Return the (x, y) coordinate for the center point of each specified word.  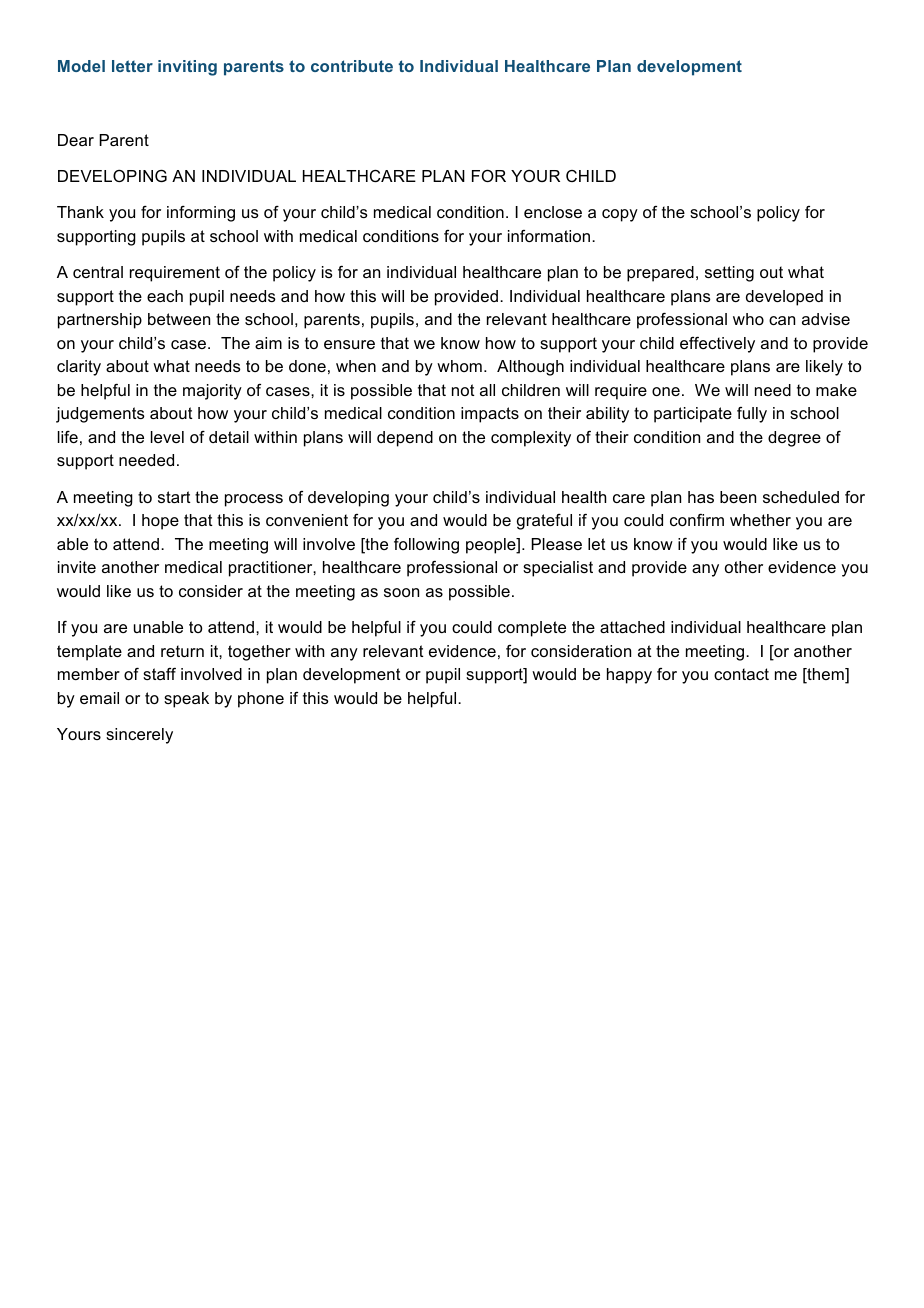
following (426, 546)
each (165, 296)
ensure (349, 344)
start (174, 497)
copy (620, 215)
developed (784, 298)
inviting (187, 68)
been (738, 497)
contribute (352, 66)
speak (186, 700)
